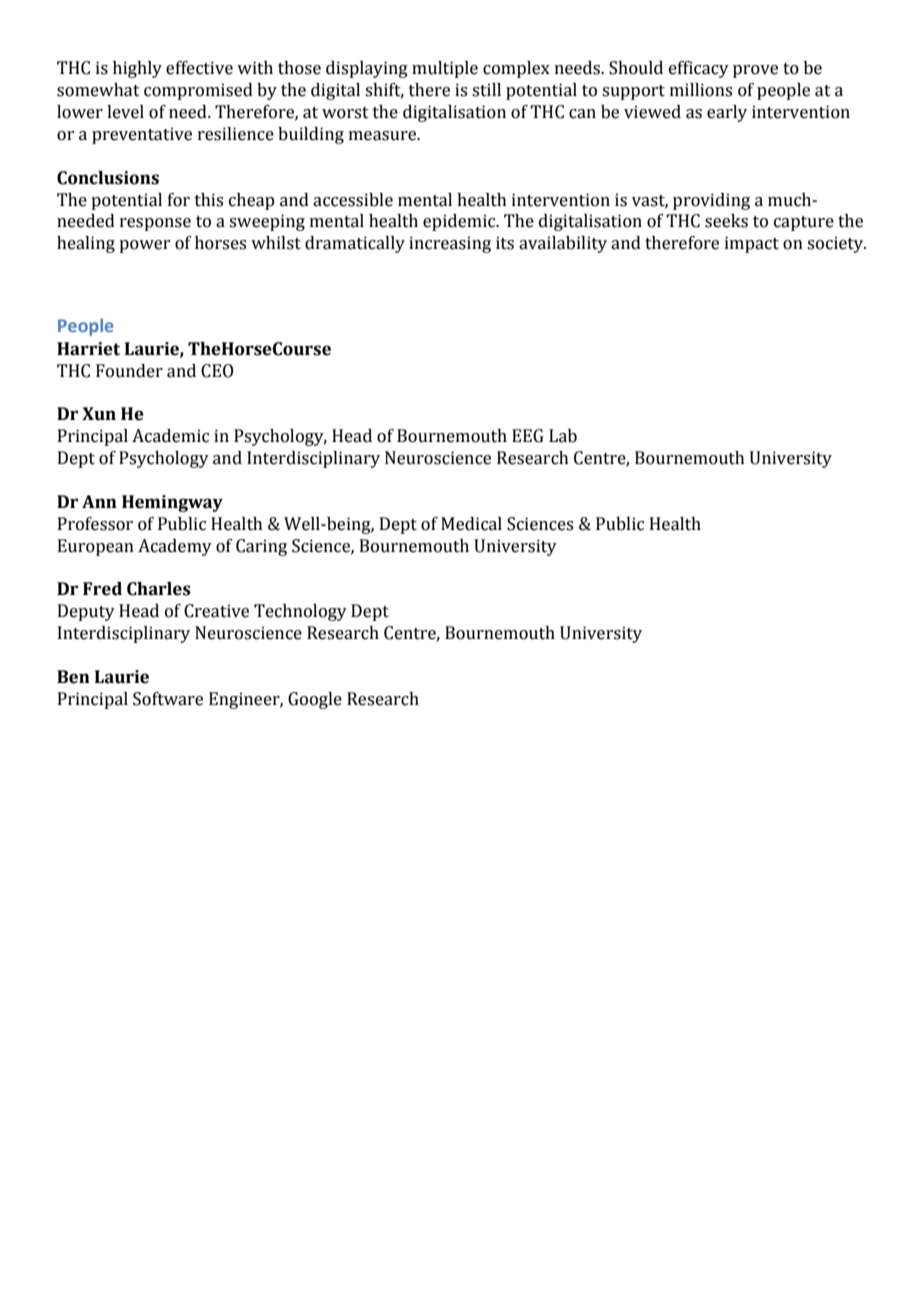 The width and height of the screenshot is (924, 1308). I want to click on Google, so click(315, 700).
